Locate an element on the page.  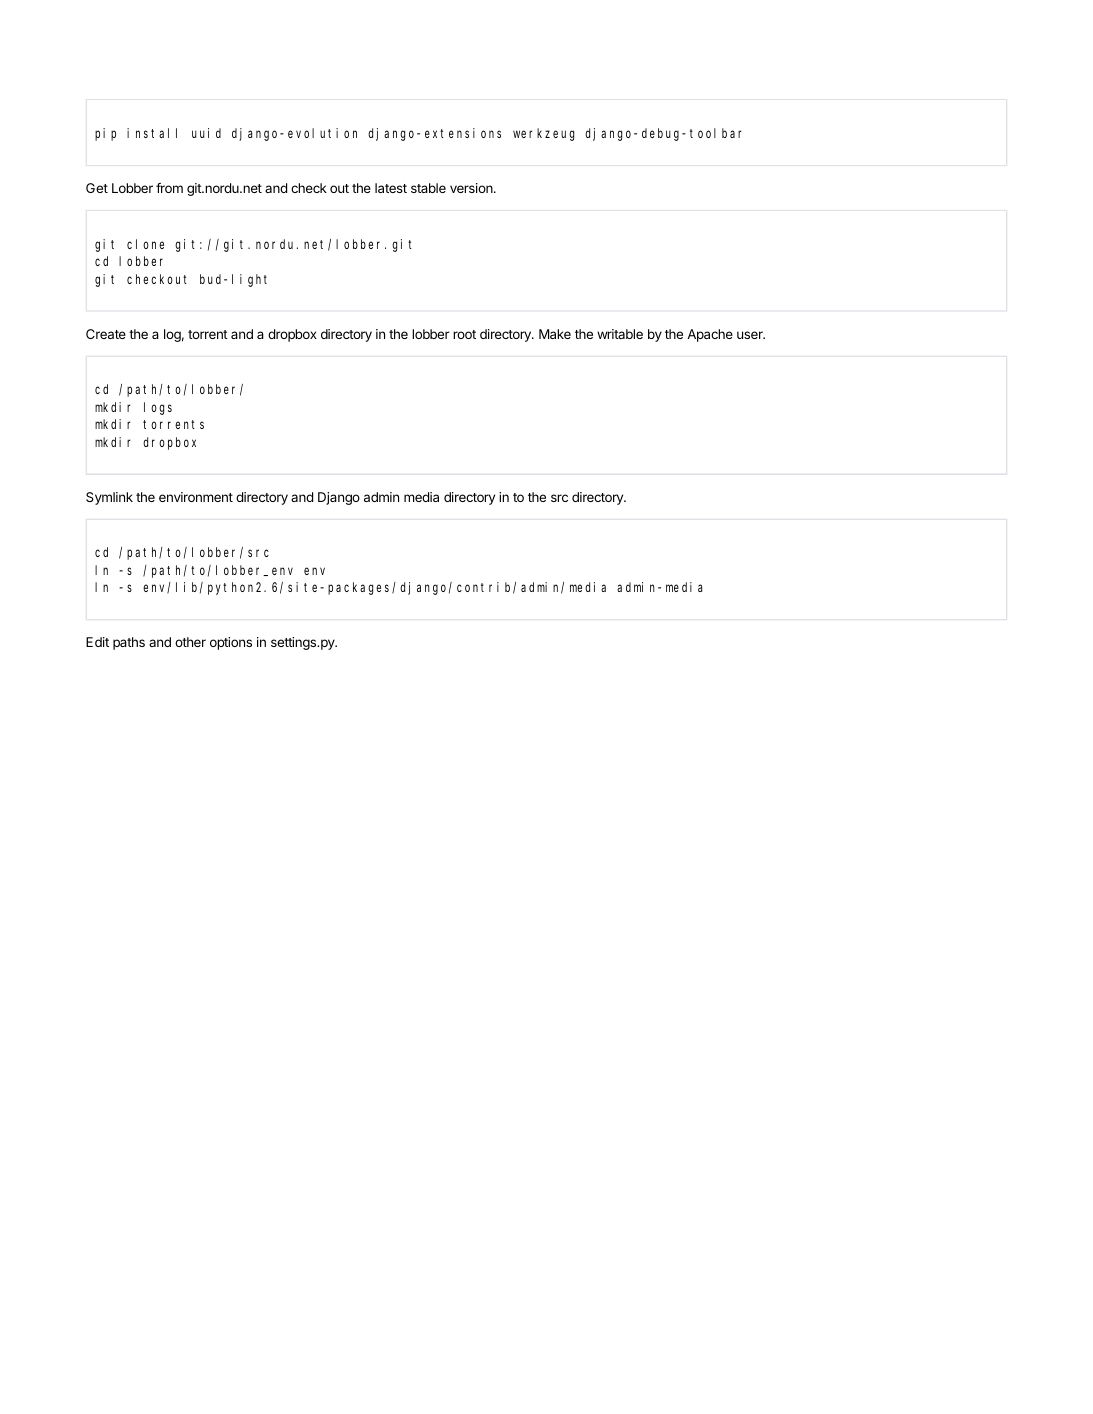
latest is located at coordinates (391, 188).
